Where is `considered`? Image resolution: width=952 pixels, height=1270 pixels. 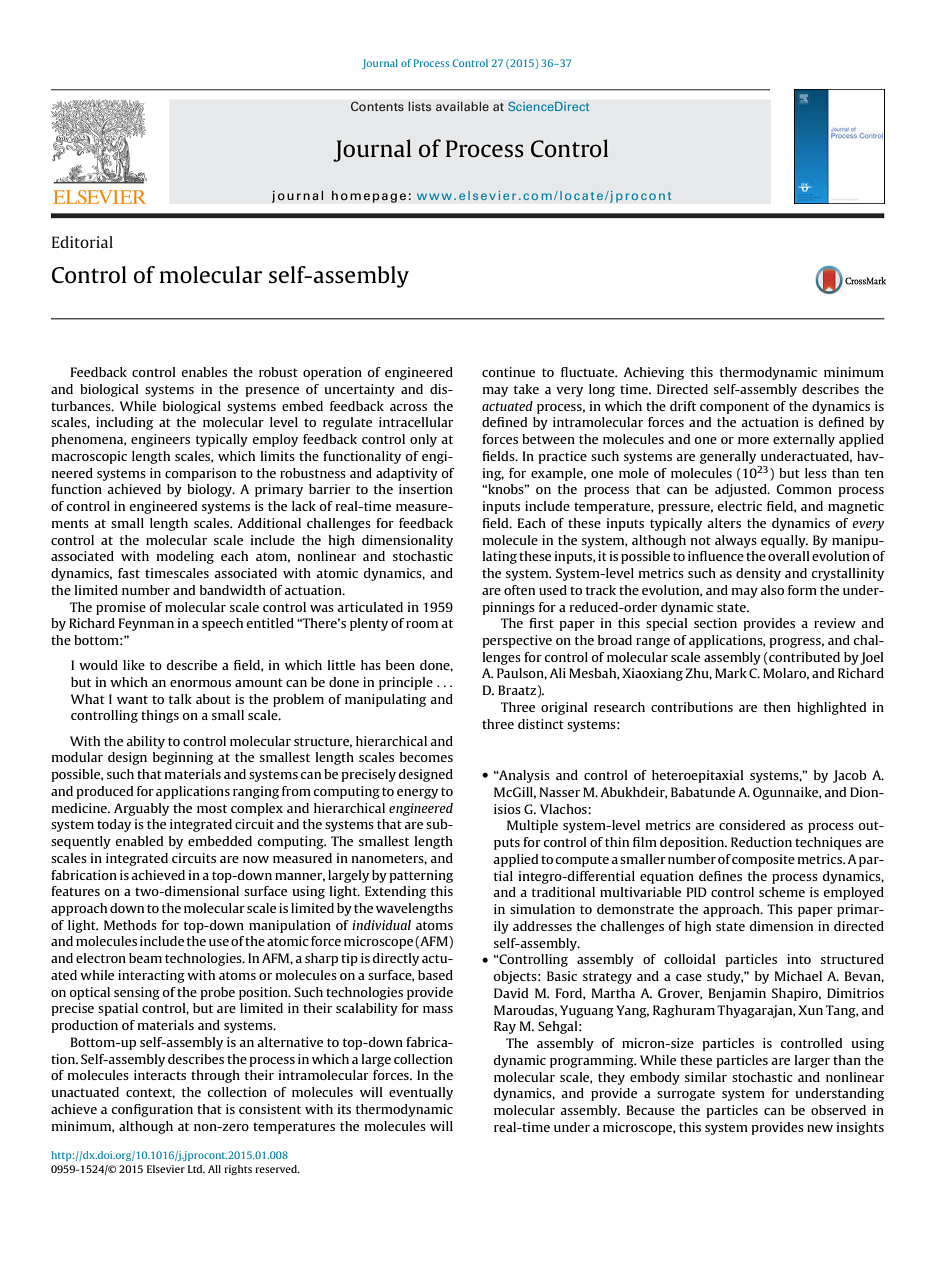
considered is located at coordinates (752, 825).
